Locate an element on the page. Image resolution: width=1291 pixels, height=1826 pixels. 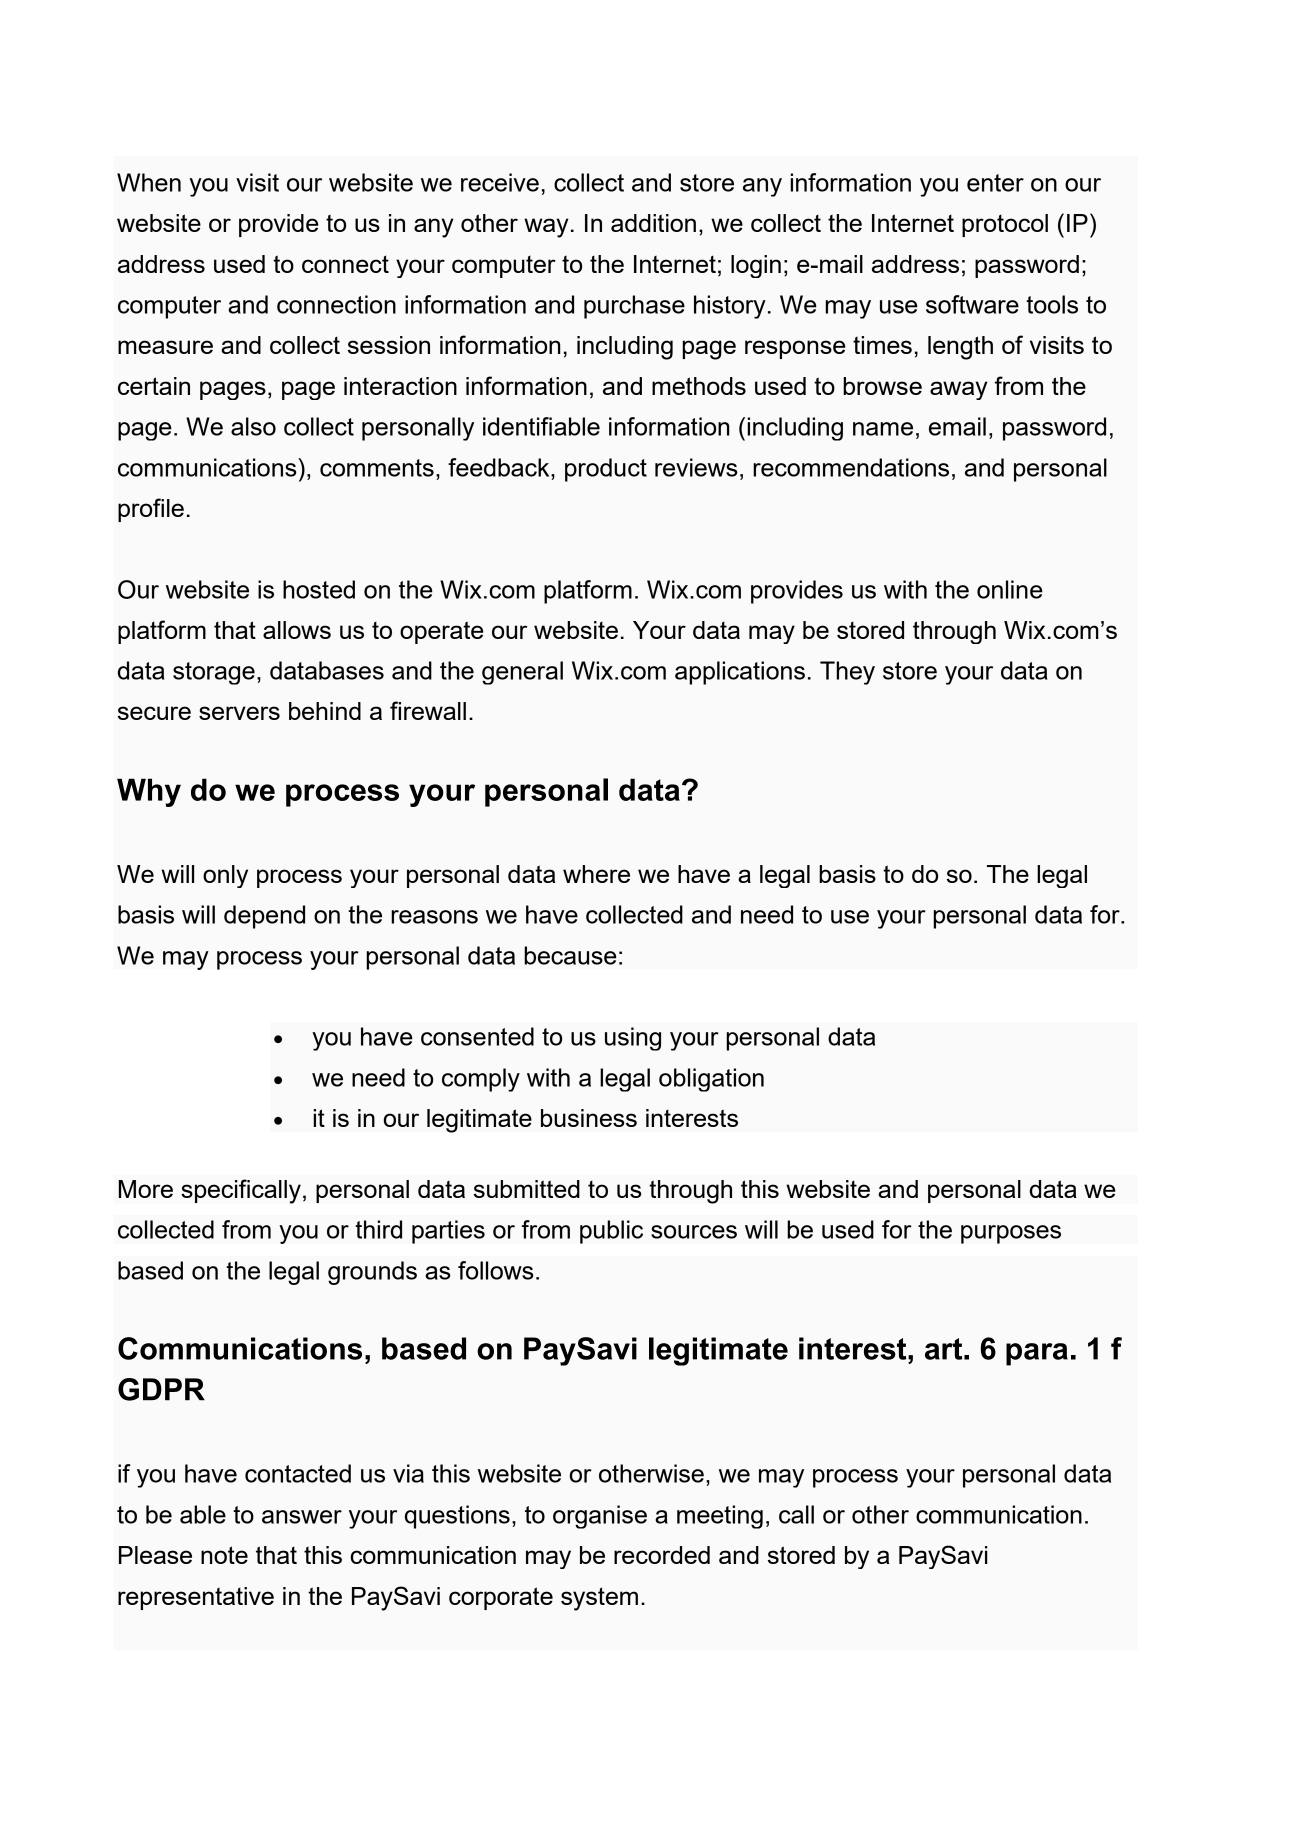
note is located at coordinates (224, 1555).
